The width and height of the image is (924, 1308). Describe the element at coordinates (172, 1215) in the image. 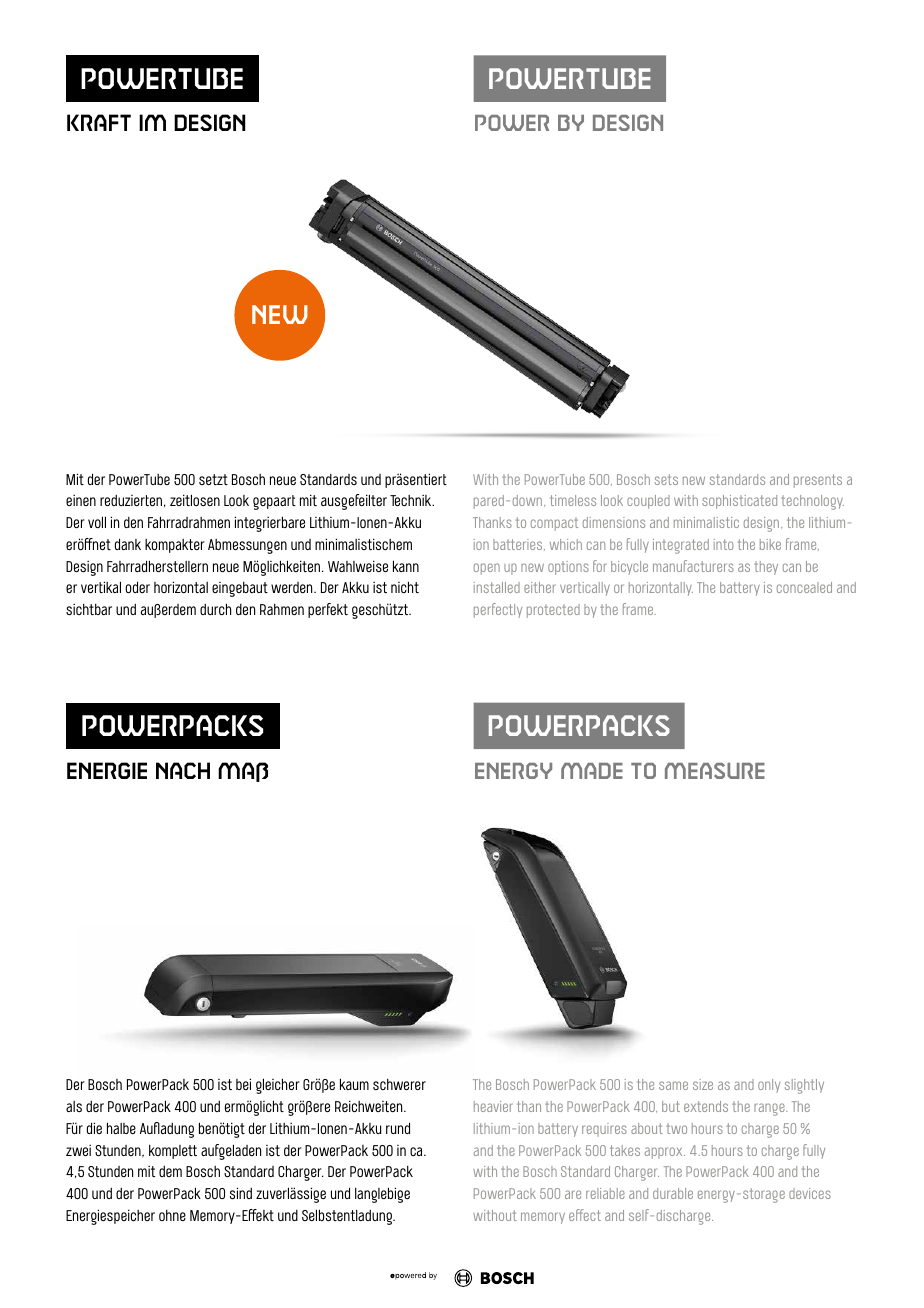

I see `ohne` at that location.
